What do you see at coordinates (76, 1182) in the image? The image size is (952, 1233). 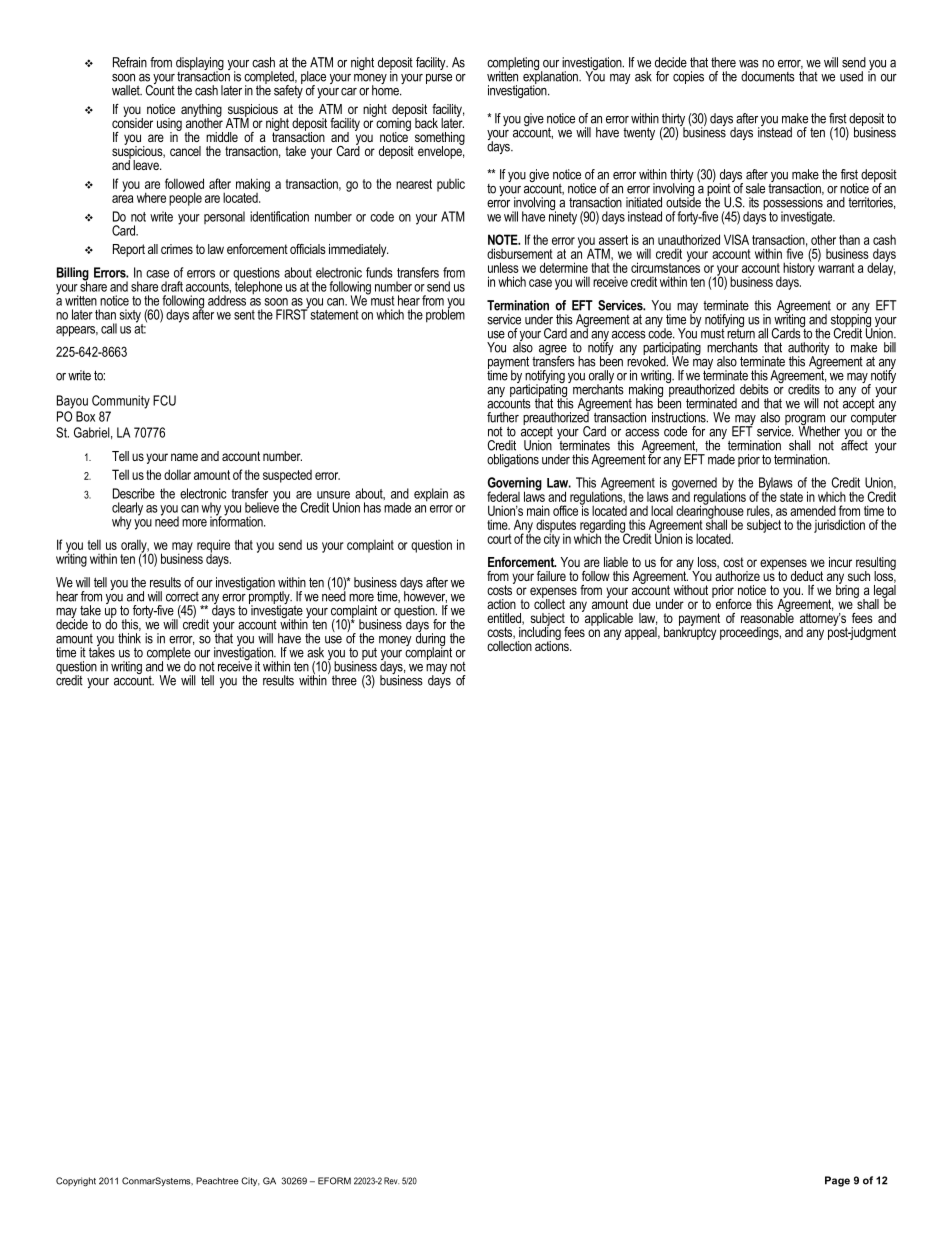 I see `Copyright` at bounding box center [76, 1182].
